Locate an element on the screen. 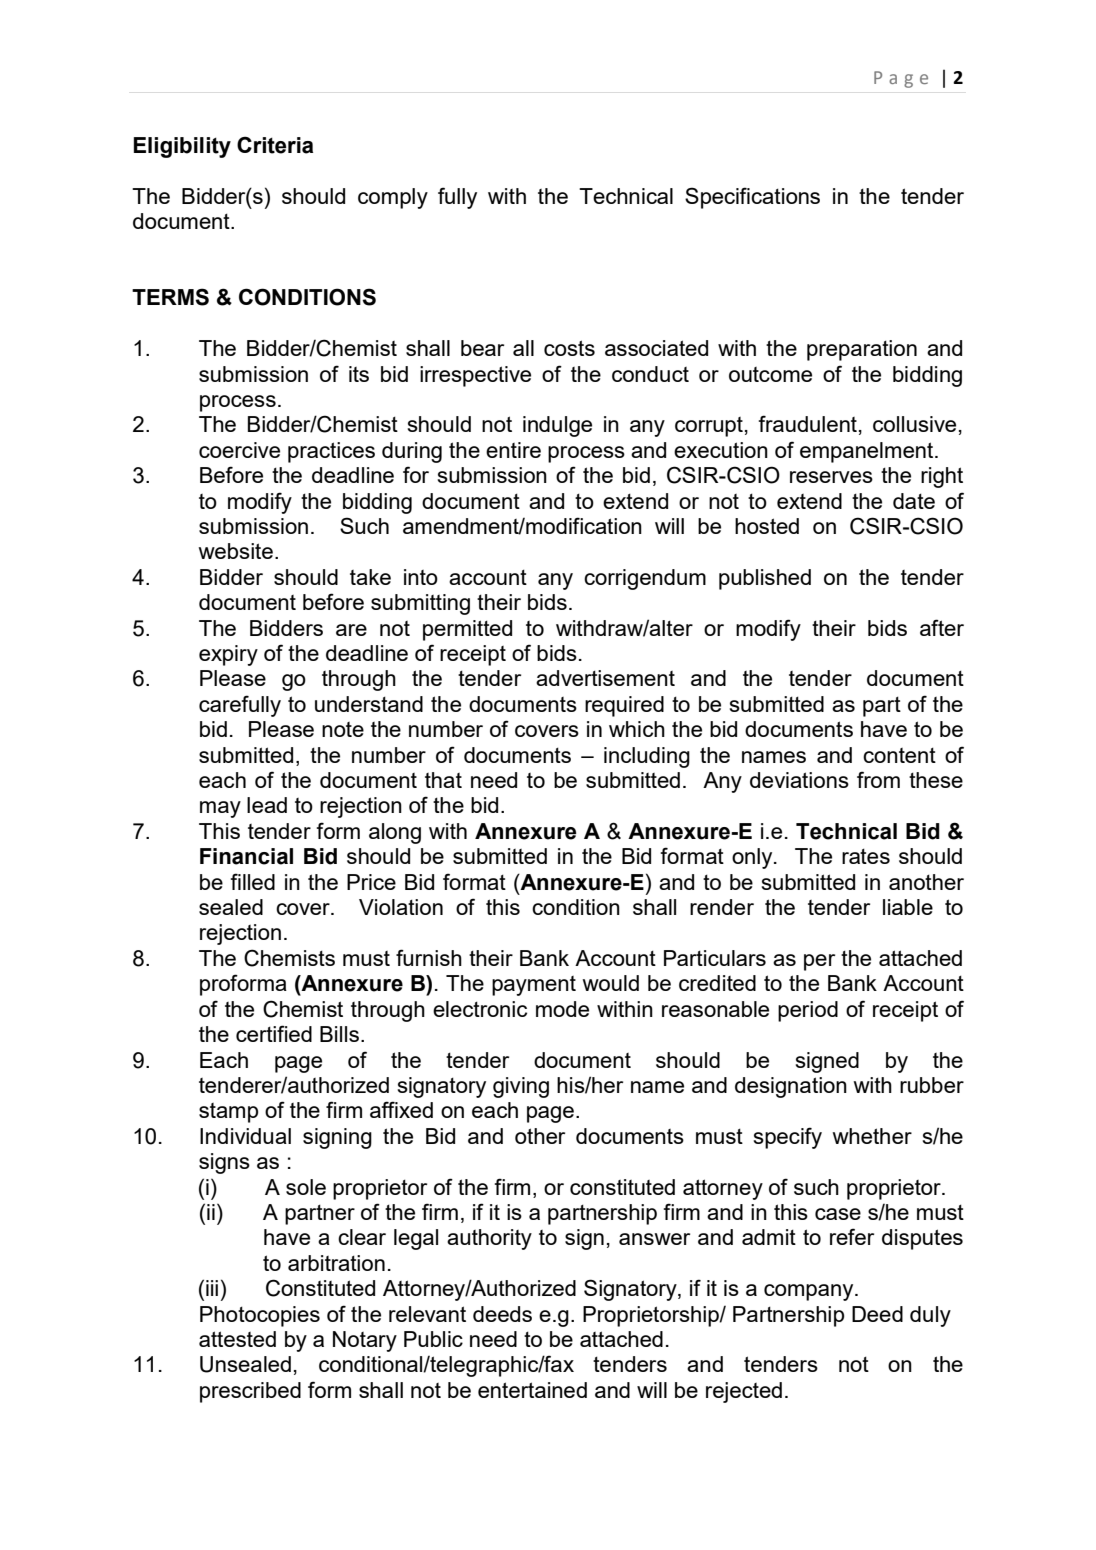  comply is located at coordinates (393, 198).
